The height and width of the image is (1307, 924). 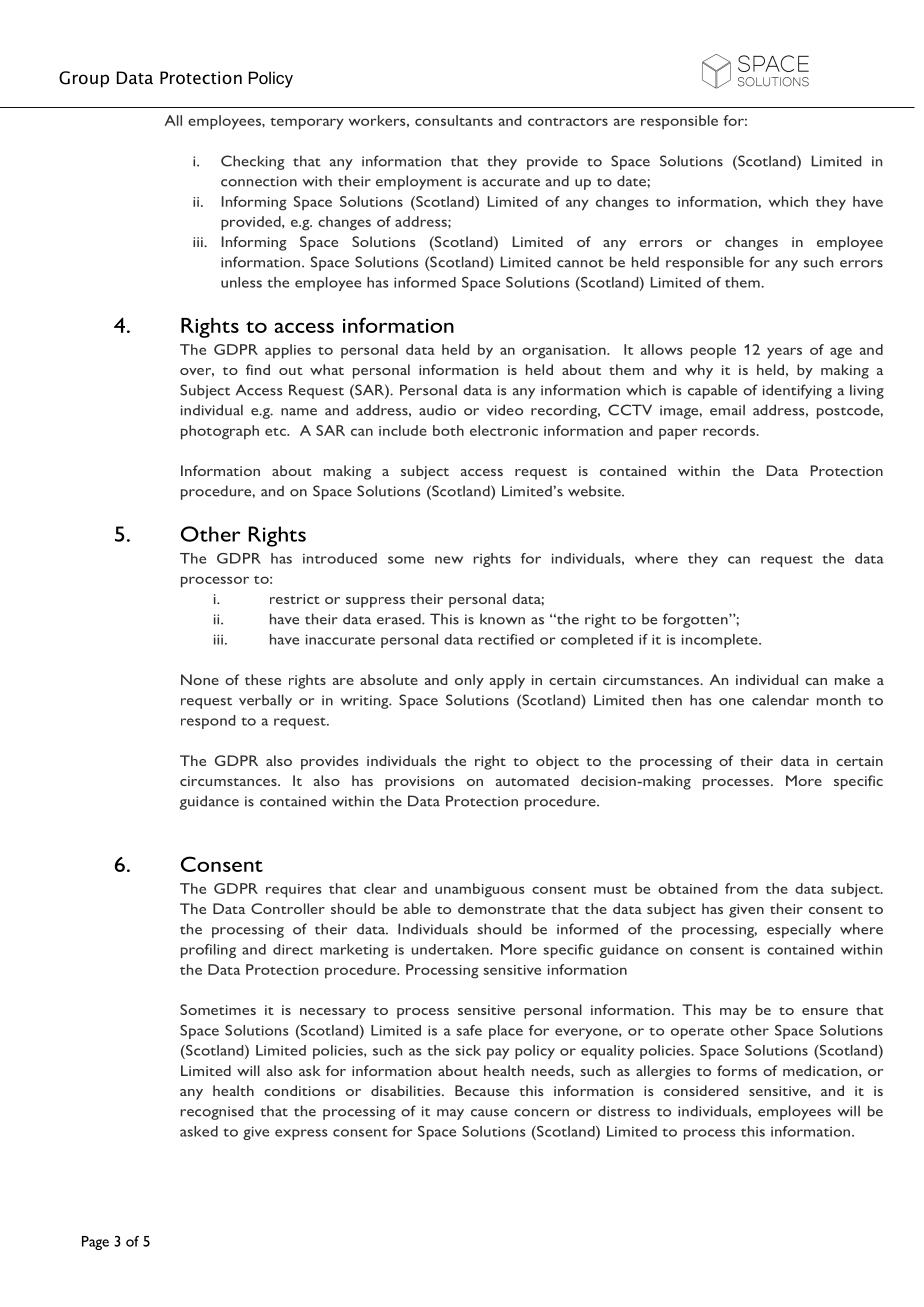 I want to click on Page, so click(x=95, y=1243).
